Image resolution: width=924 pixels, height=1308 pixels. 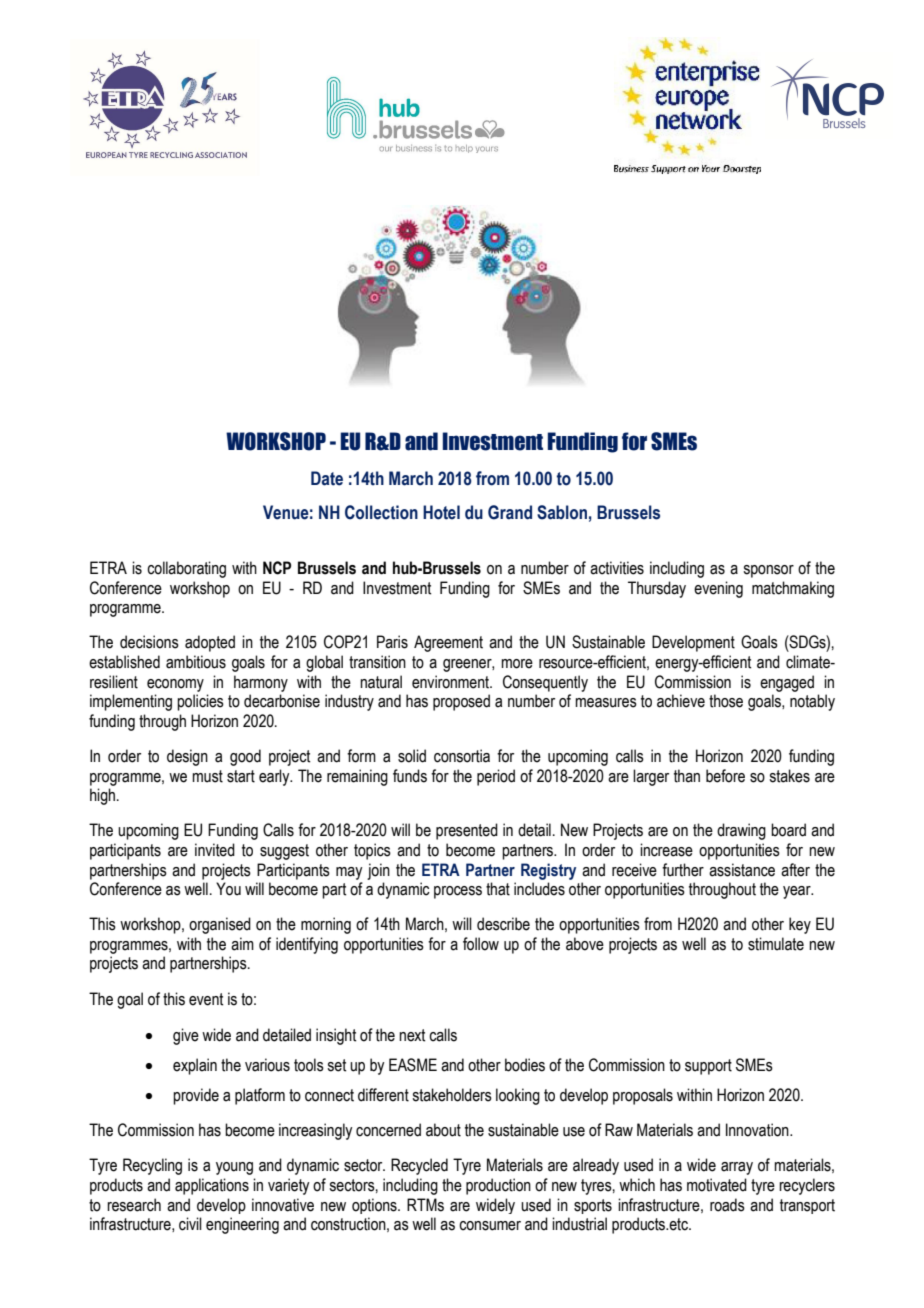 What do you see at coordinates (452, 1095) in the document?
I see `stakeholders` at bounding box center [452, 1095].
